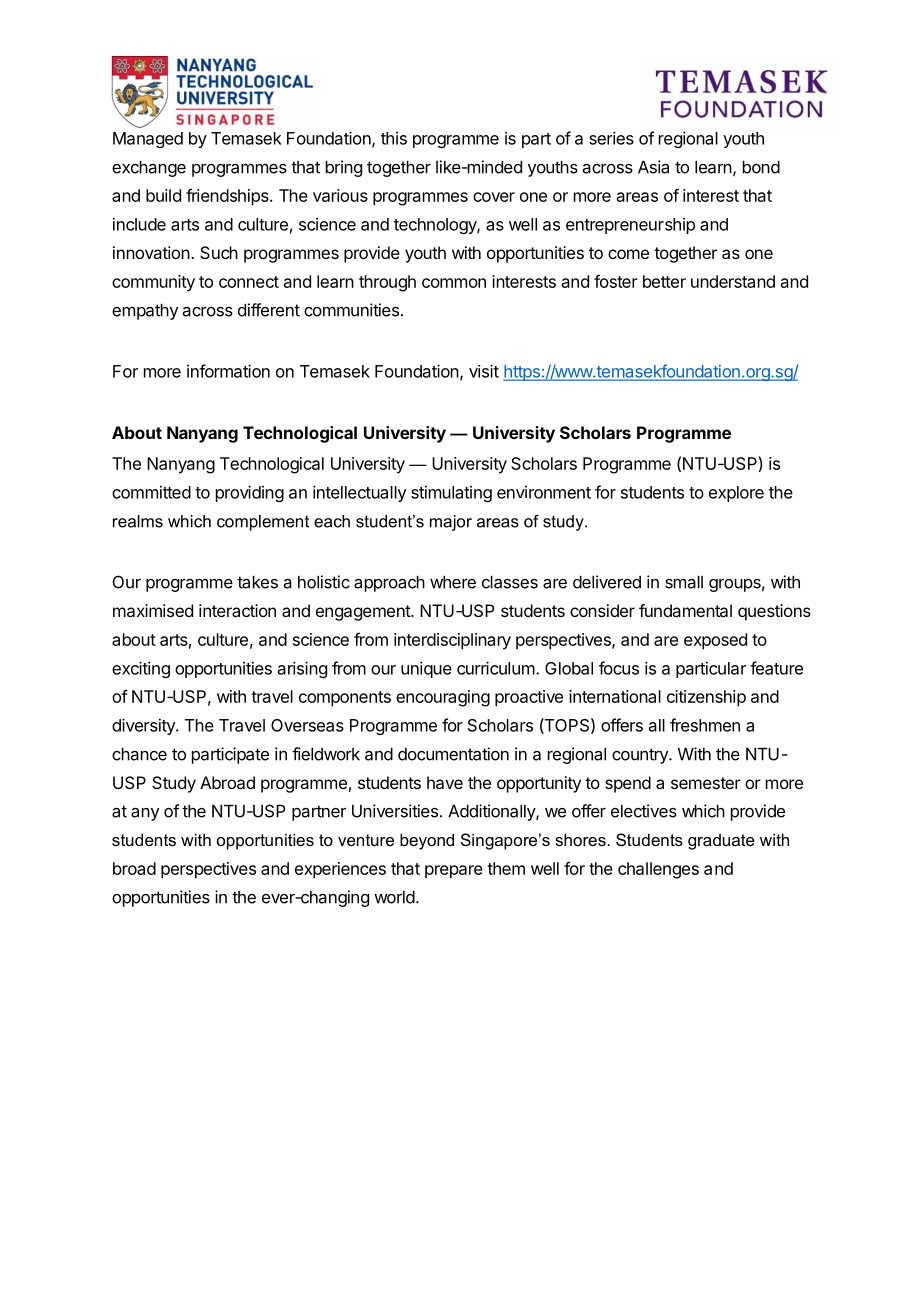 The width and height of the screenshot is (924, 1308). I want to click on information, so click(228, 371).
